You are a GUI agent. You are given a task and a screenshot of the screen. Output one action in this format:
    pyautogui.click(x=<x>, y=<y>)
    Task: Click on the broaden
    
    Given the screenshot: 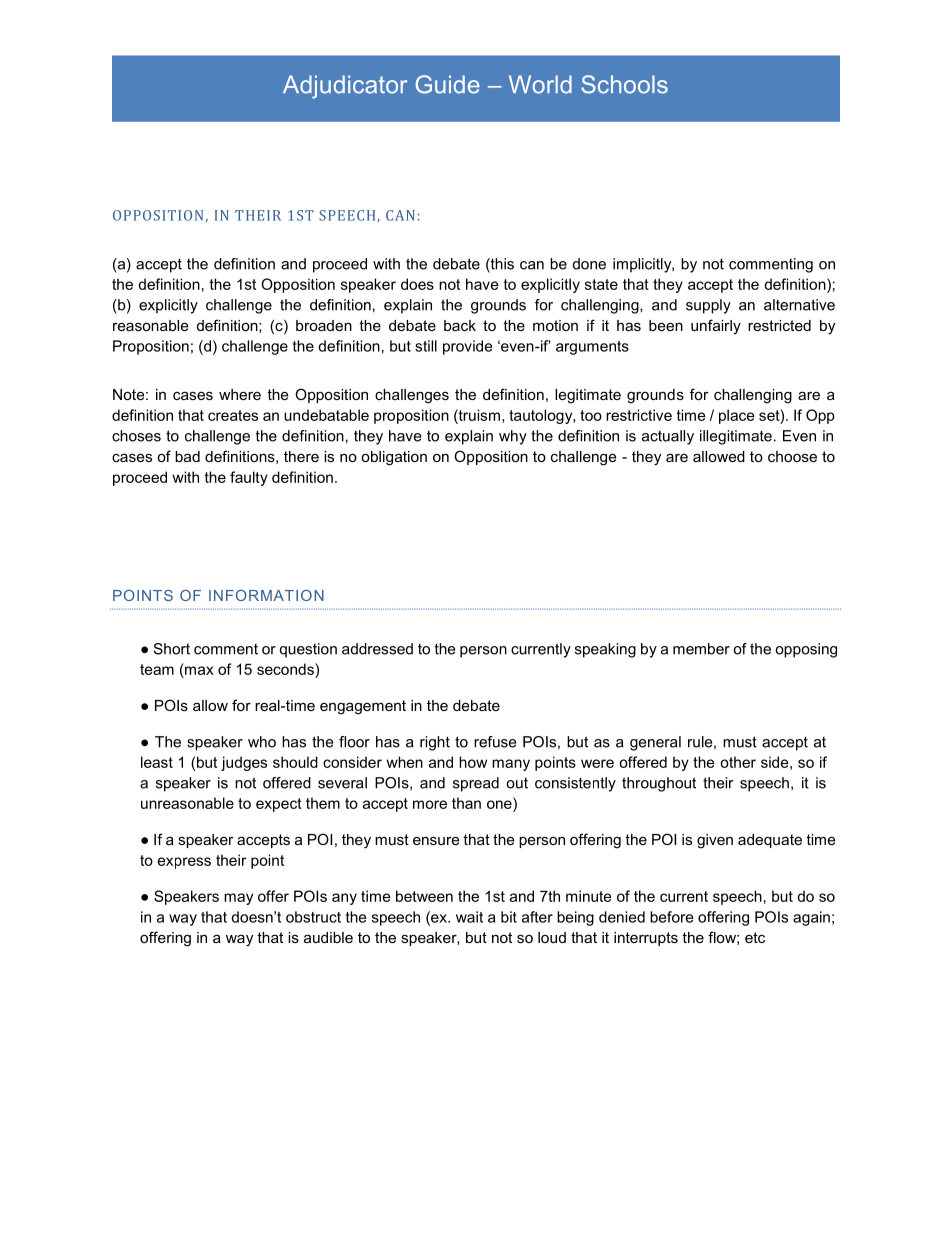 What is the action you would take?
    pyautogui.click(x=324, y=325)
